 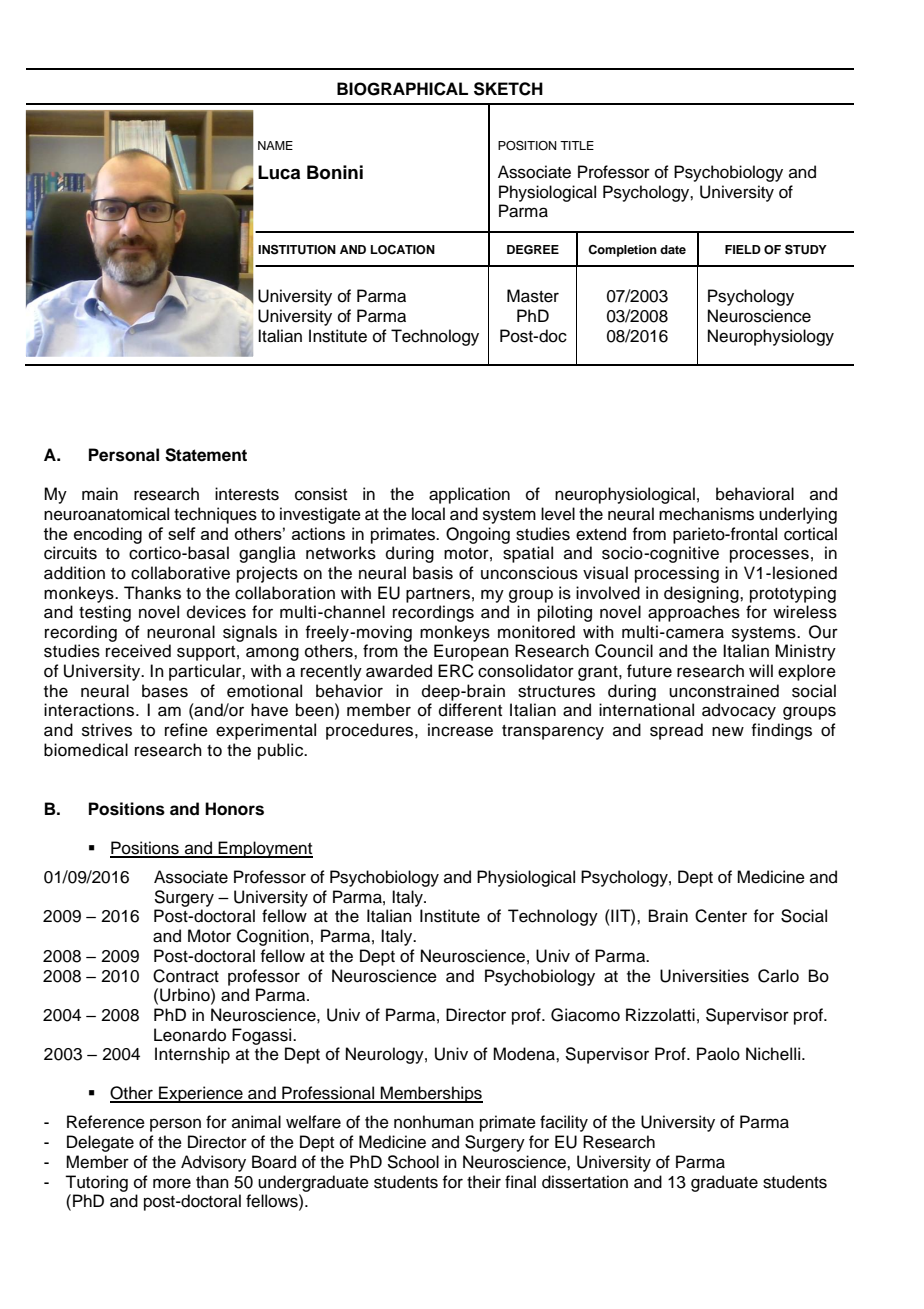 What do you see at coordinates (172, 1183) in the screenshot?
I see `more` at bounding box center [172, 1183].
